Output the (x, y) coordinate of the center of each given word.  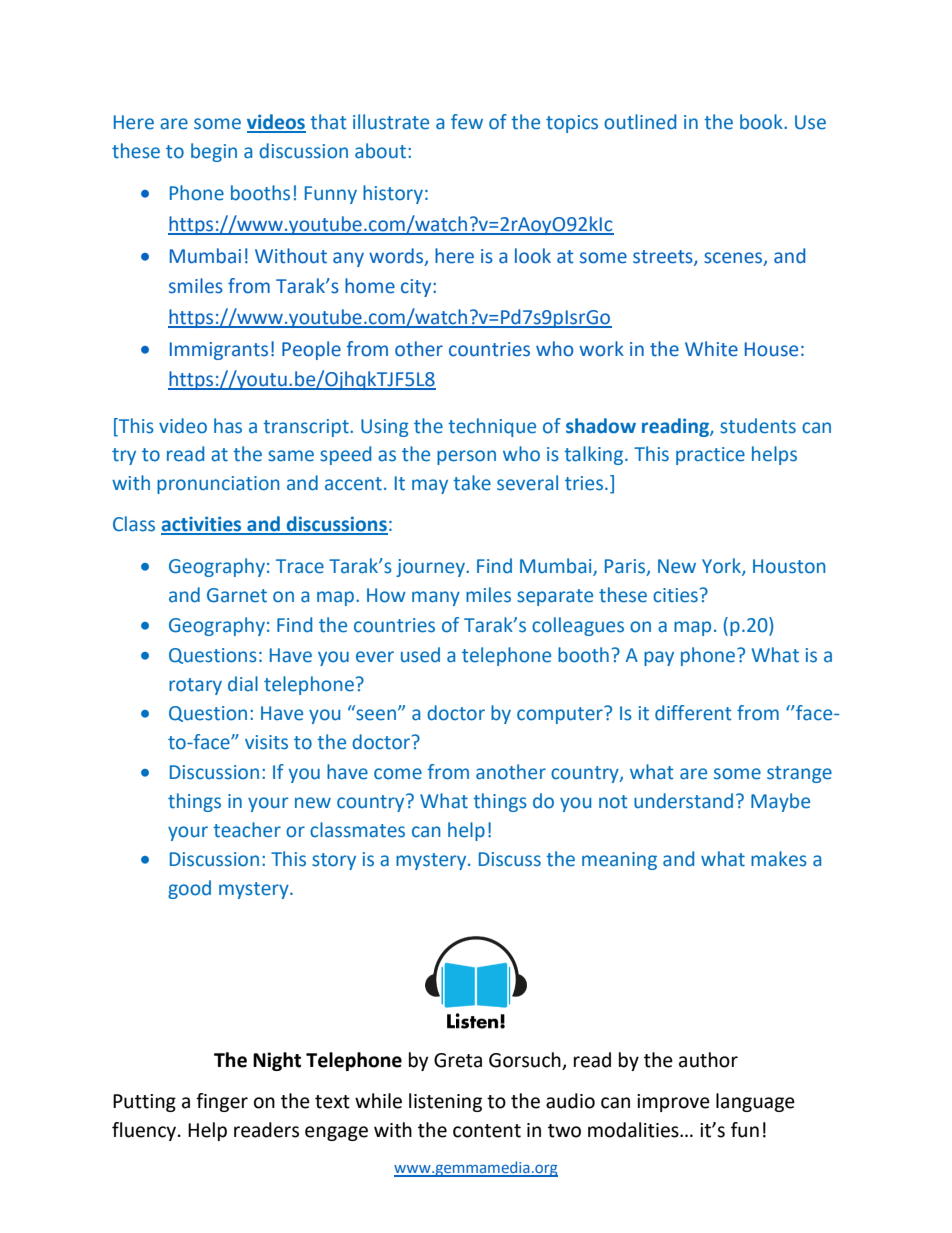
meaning (619, 861)
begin (214, 152)
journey (431, 568)
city (417, 288)
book (762, 122)
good (189, 889)
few (467, 122)
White (711, 349)
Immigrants (219, 351)
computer (561, 715)
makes (779, 859)
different (693, 713)
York (722, 567)
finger (222, 1102)
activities (202, 525)
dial (243, 684)
